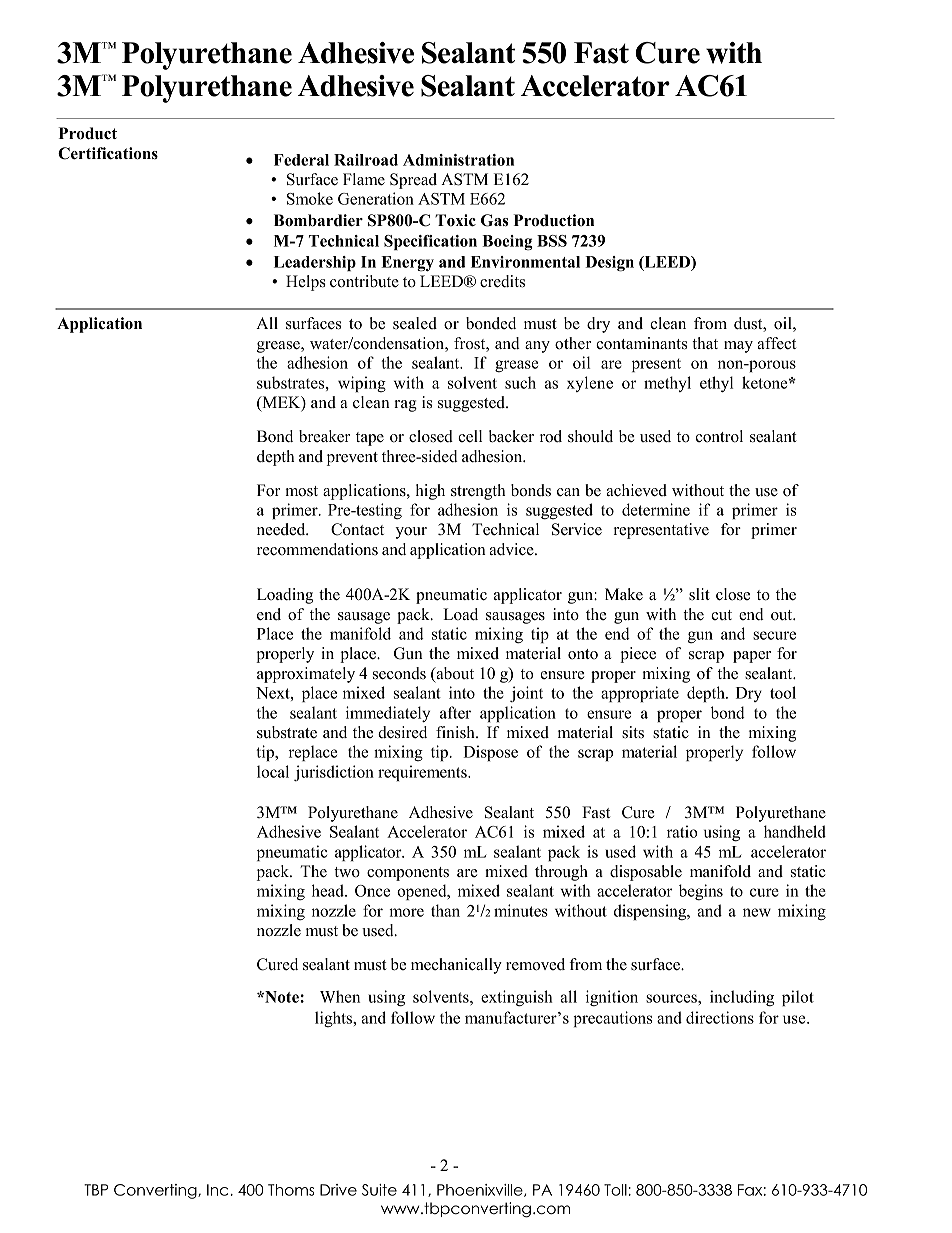  What do you see at coordinates (108, 153) in the screenshot?
I see `Certifications` at bounding box center [108, 153].
